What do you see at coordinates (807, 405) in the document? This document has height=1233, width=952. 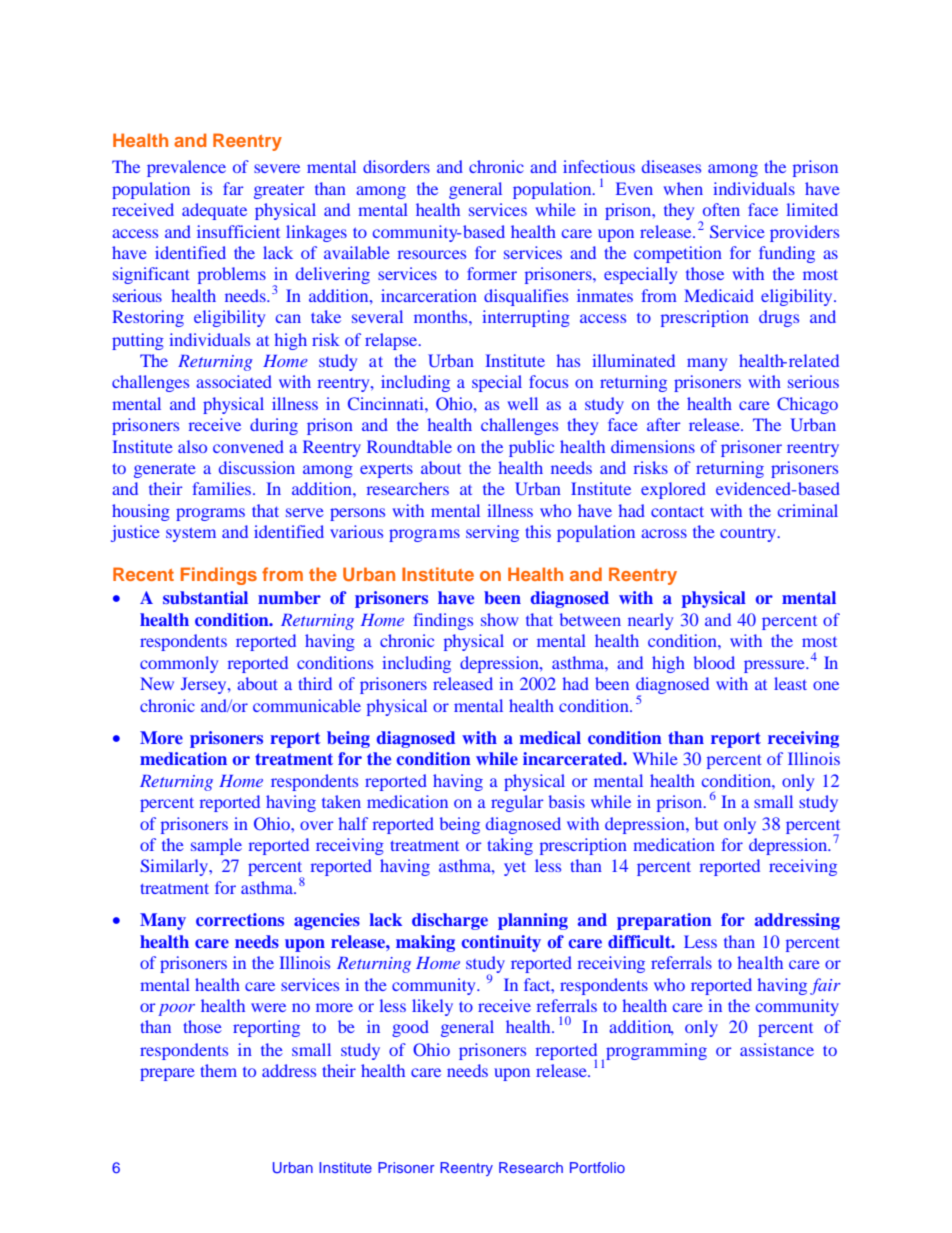 I see `Chicago` at bounding box center [807, 405].
